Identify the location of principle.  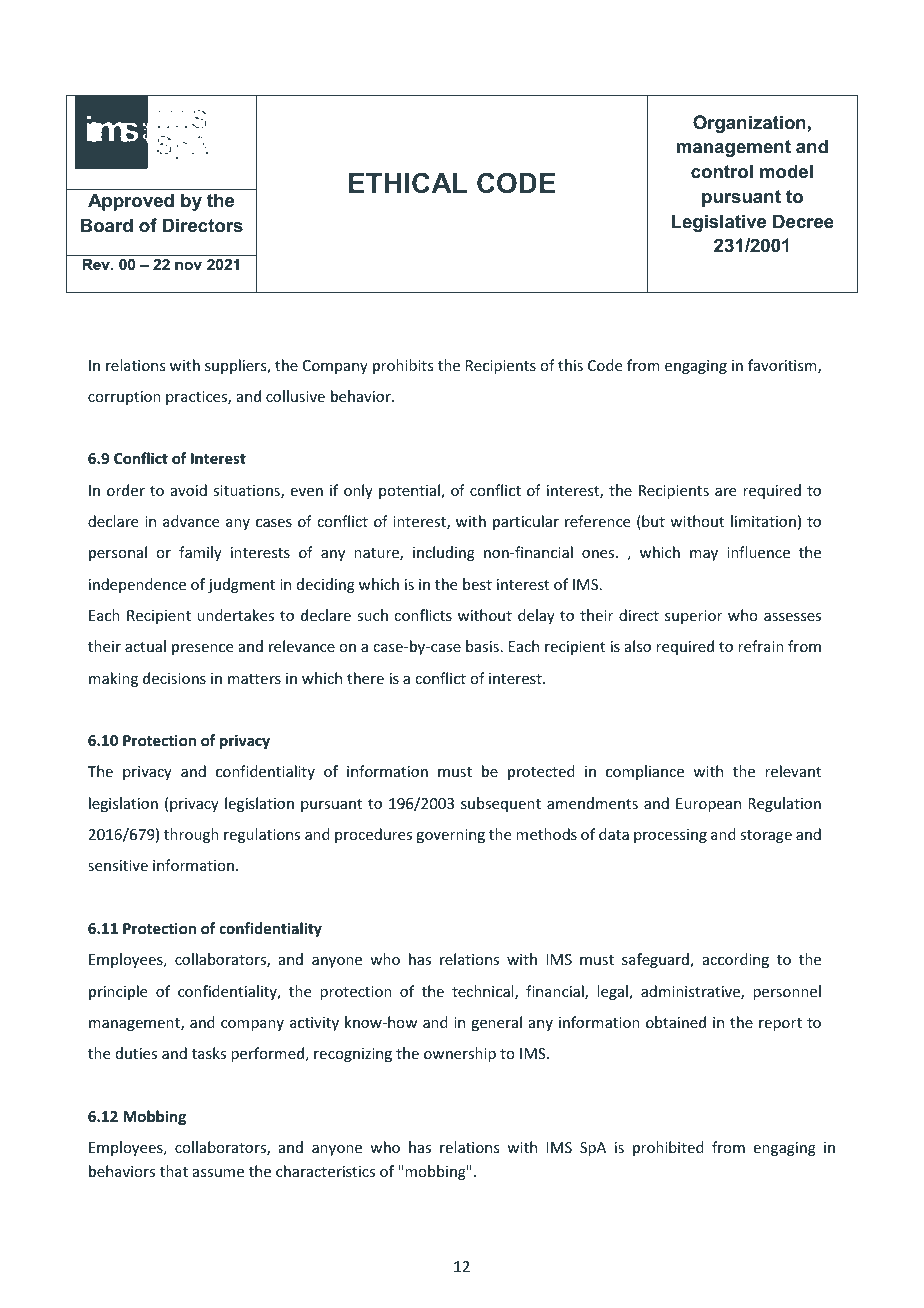
(118, 992).
